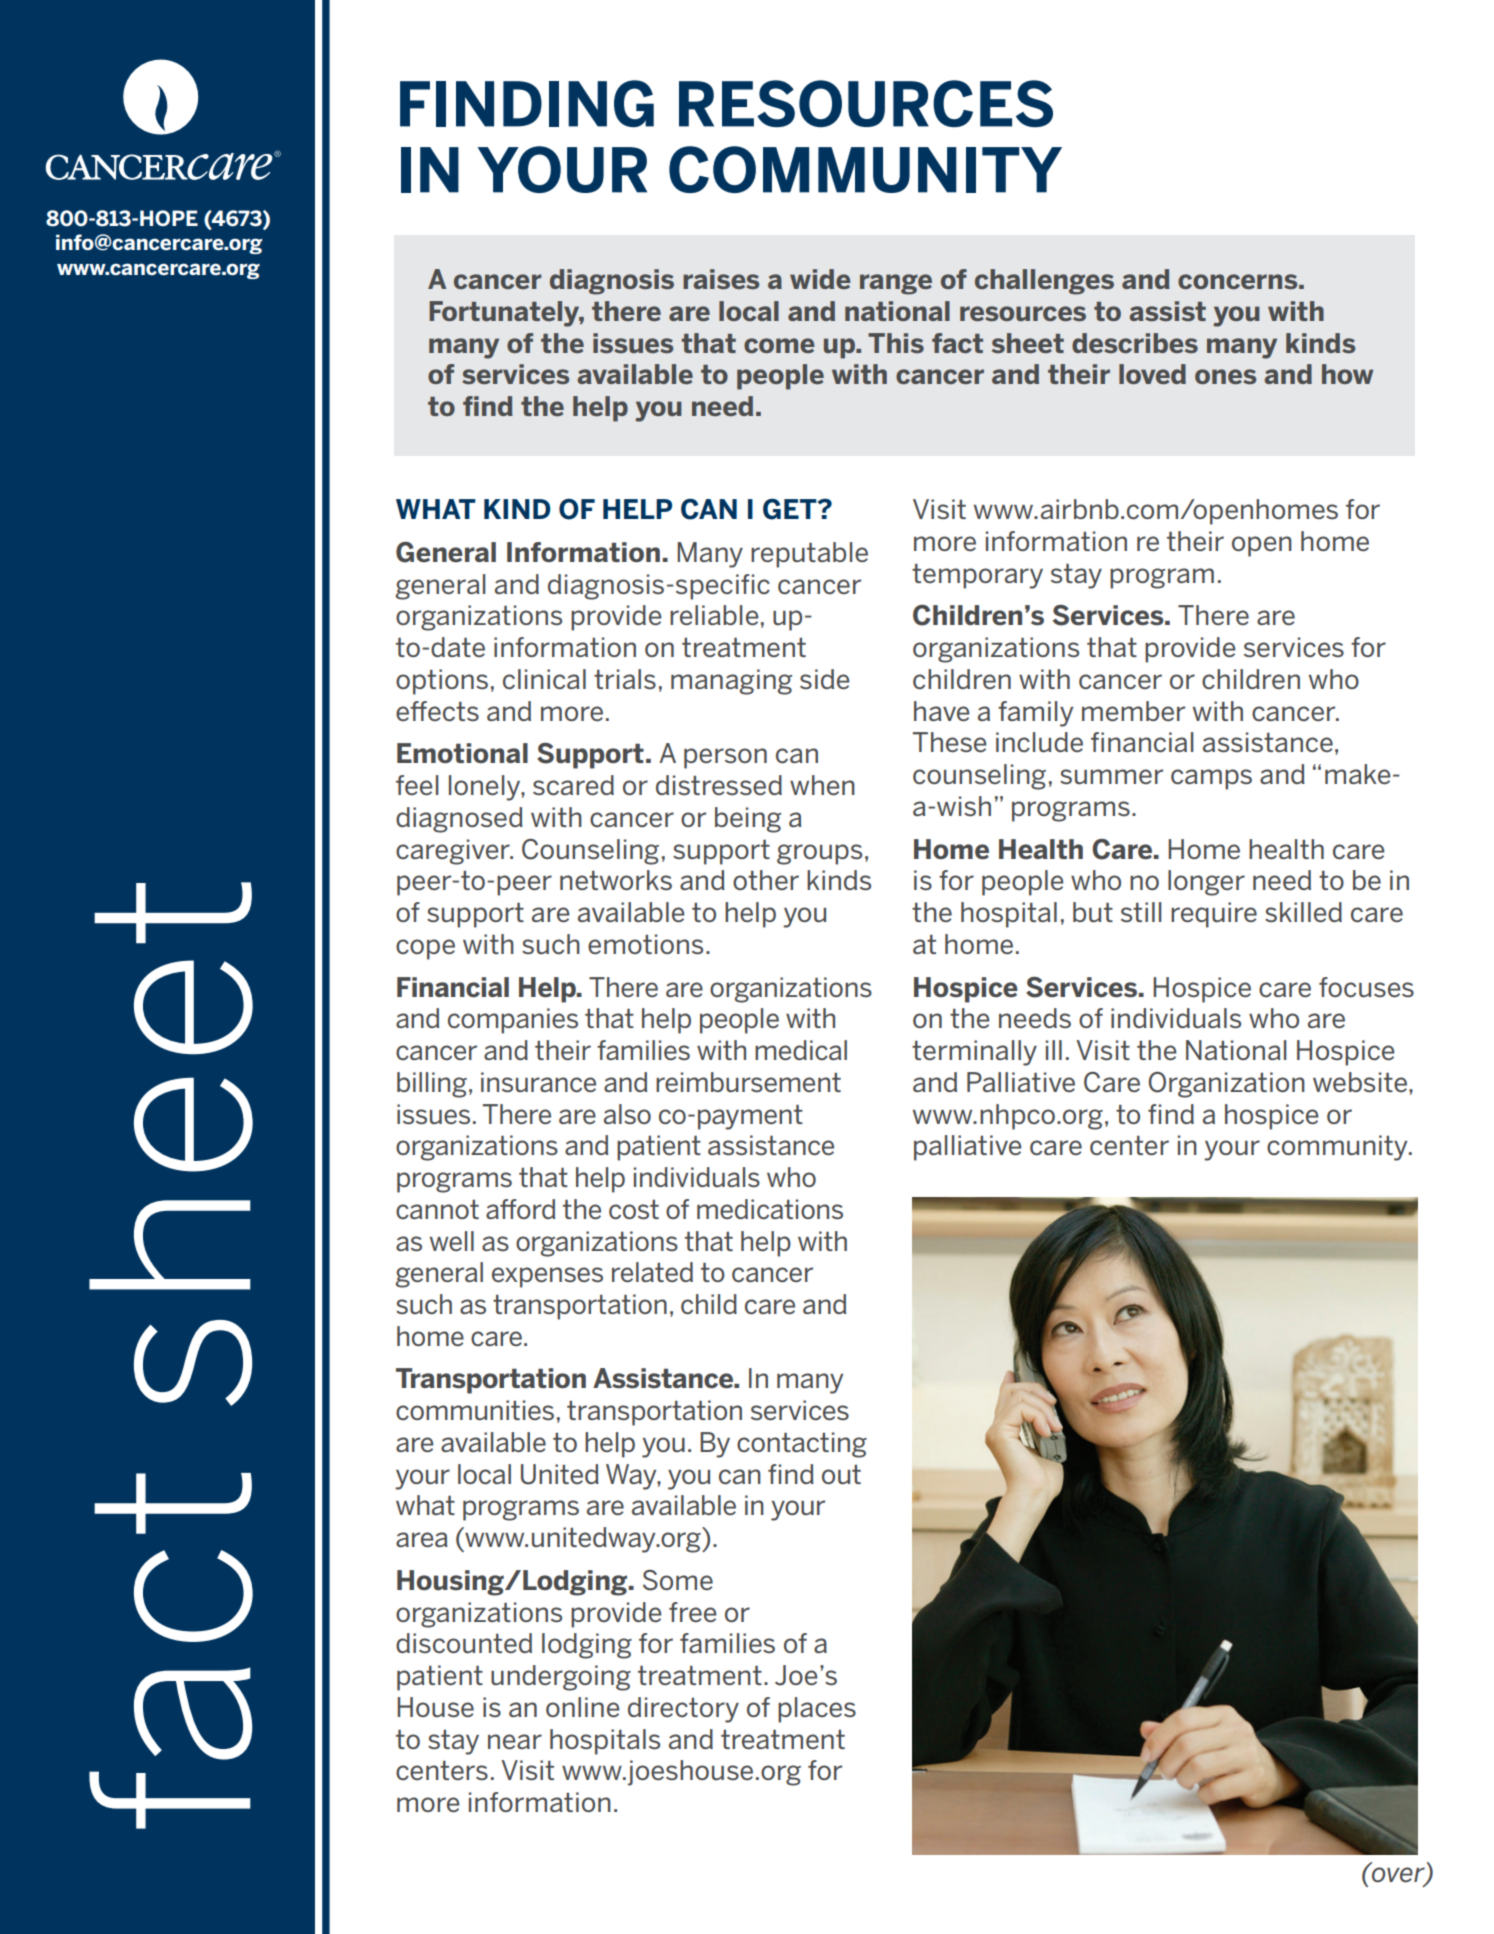 The height and width of the page is (1934, 1494). I want to click on website, so click(1360, 1082).
